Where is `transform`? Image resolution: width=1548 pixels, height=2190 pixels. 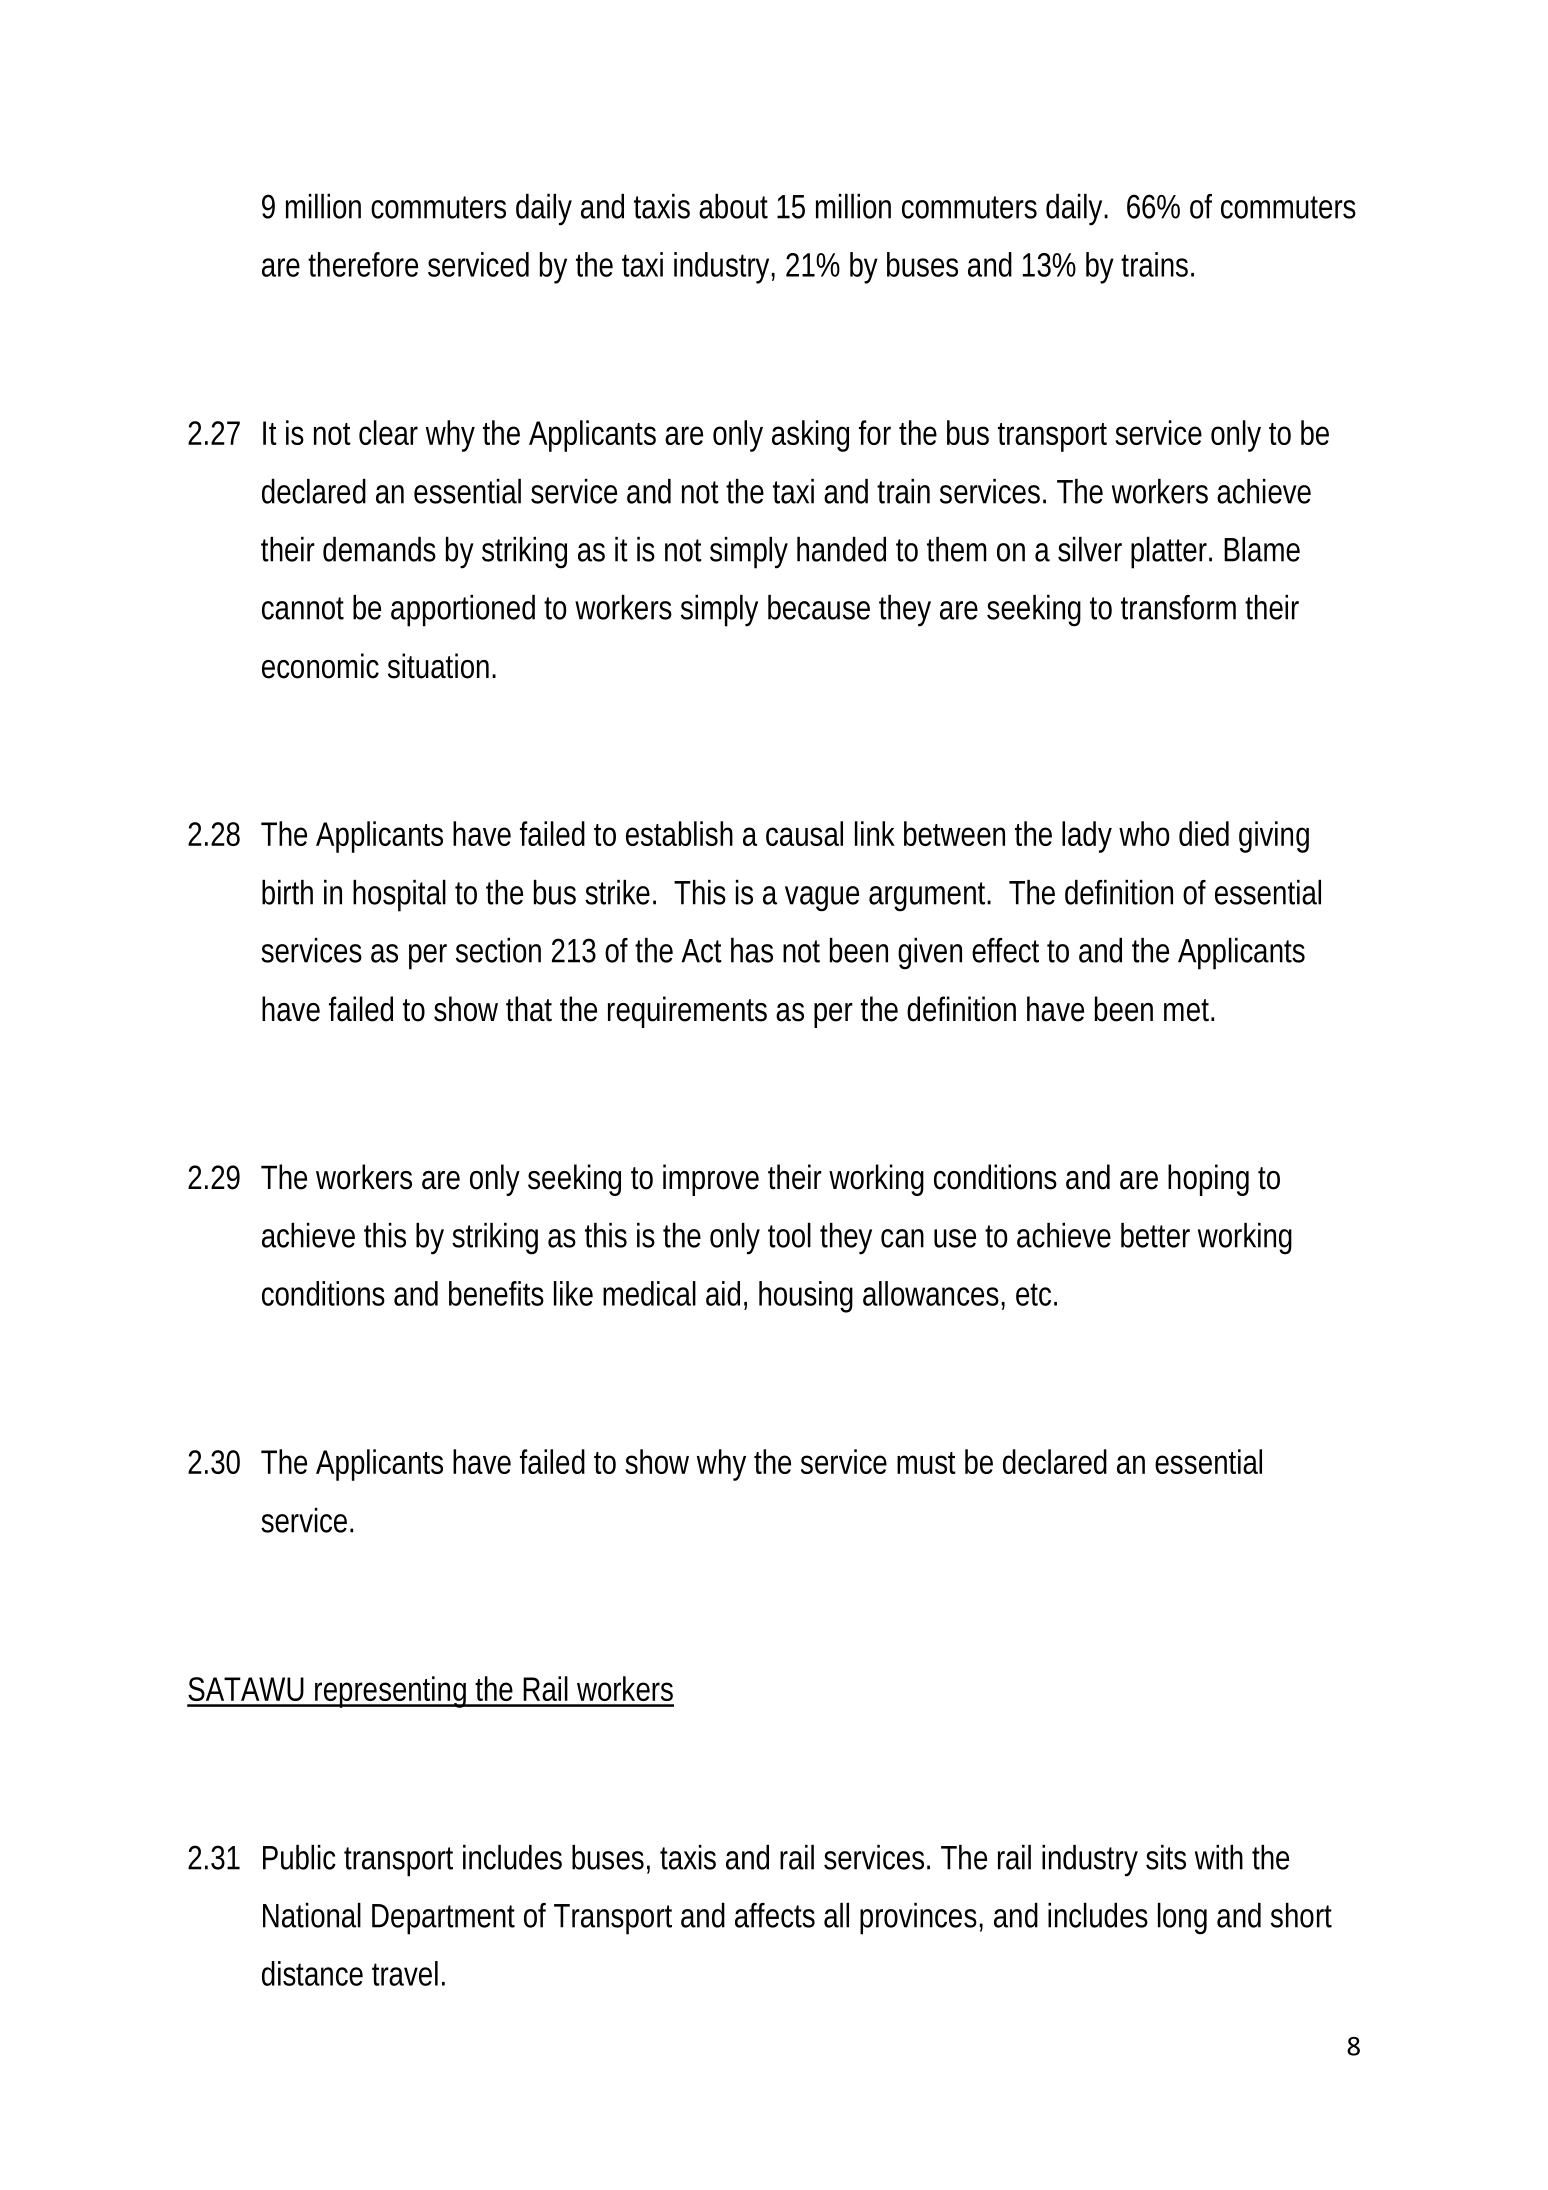 transform is located at coordinates (1178, 607).
